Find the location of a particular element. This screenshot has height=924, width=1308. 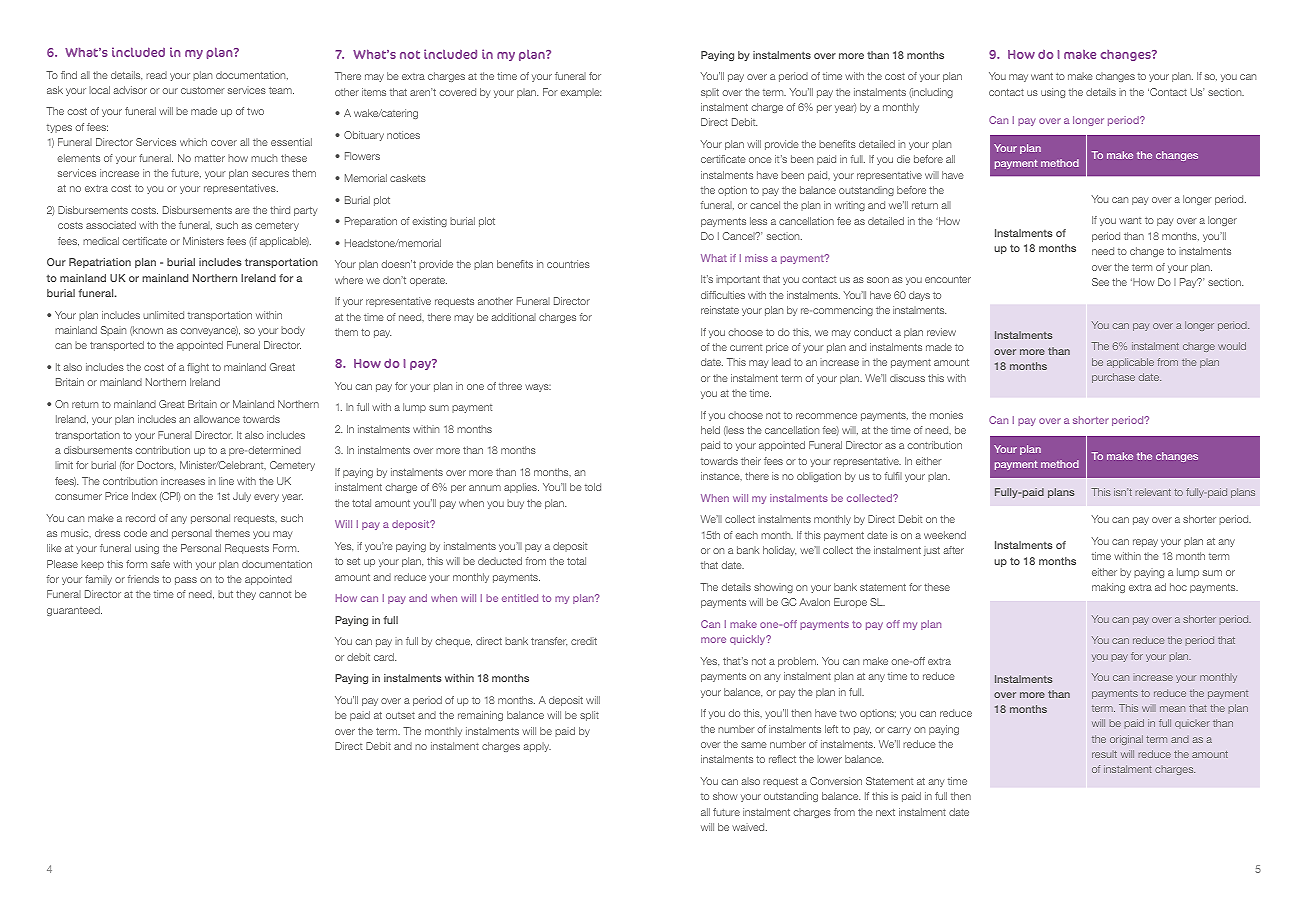

credit is located at coordinates (584, 641).
